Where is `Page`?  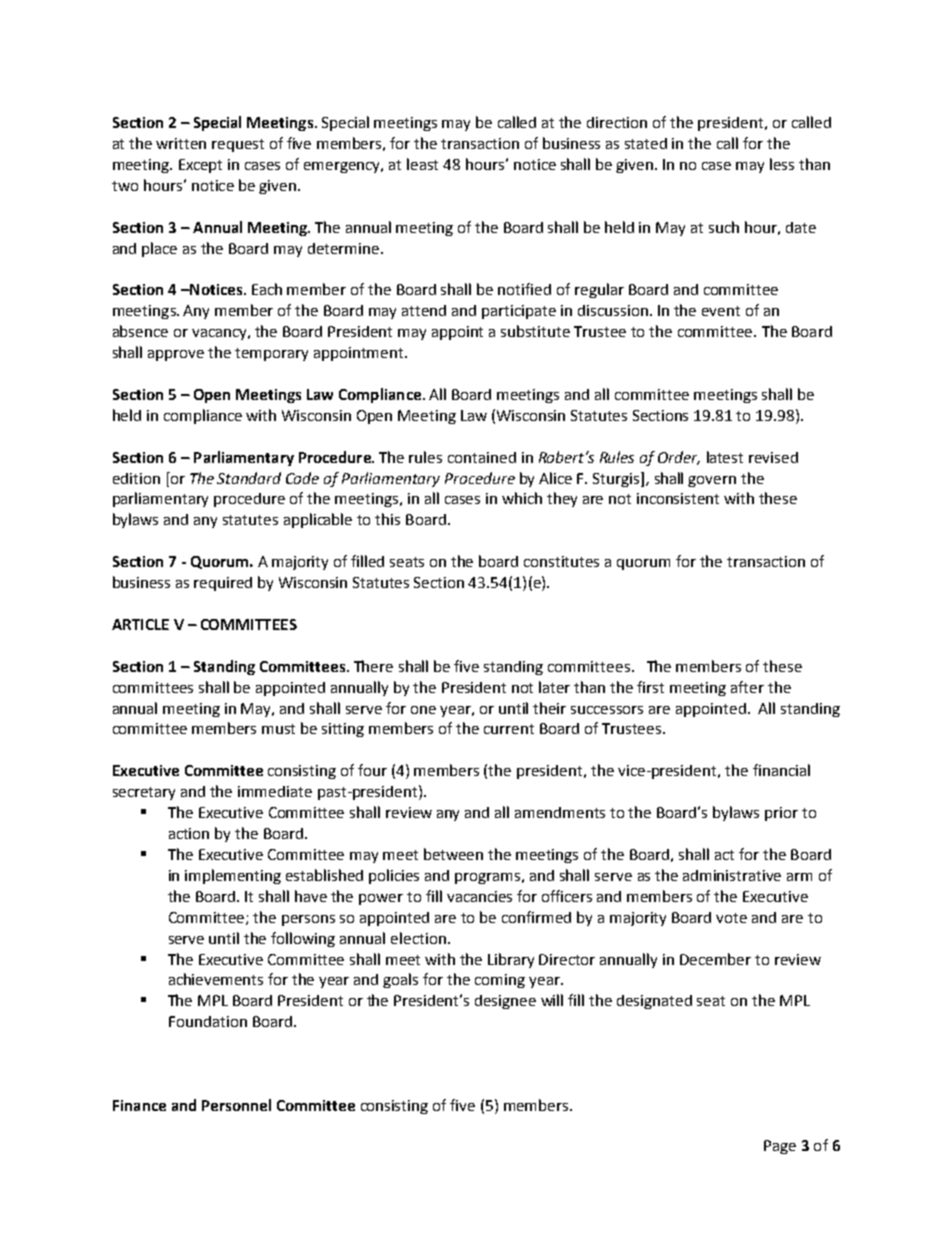 Page is located at coordinates (780, 1147).
